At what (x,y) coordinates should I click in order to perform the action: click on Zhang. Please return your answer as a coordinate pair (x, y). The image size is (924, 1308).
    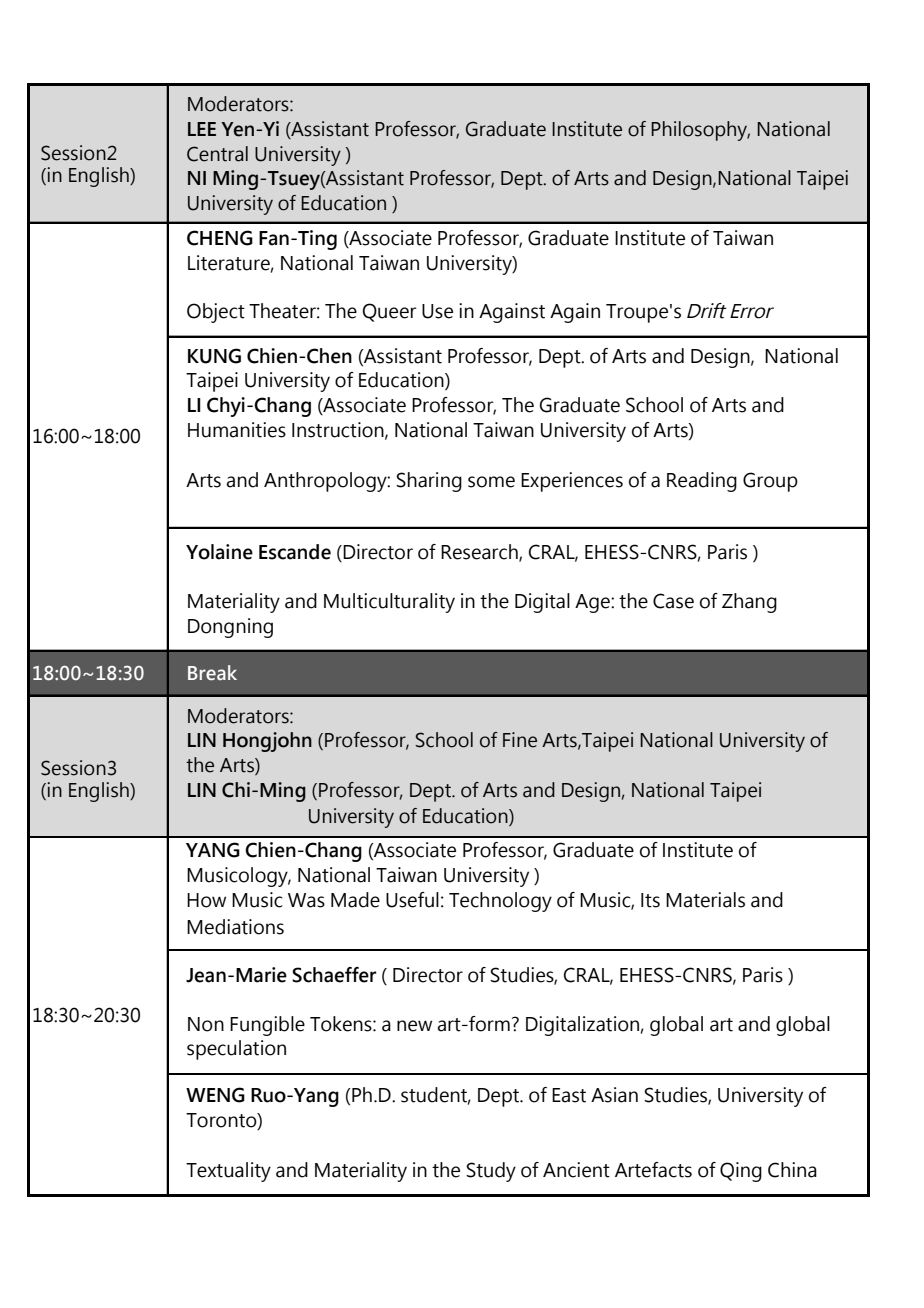
    Looking at the image, I should click on (749, 603).
